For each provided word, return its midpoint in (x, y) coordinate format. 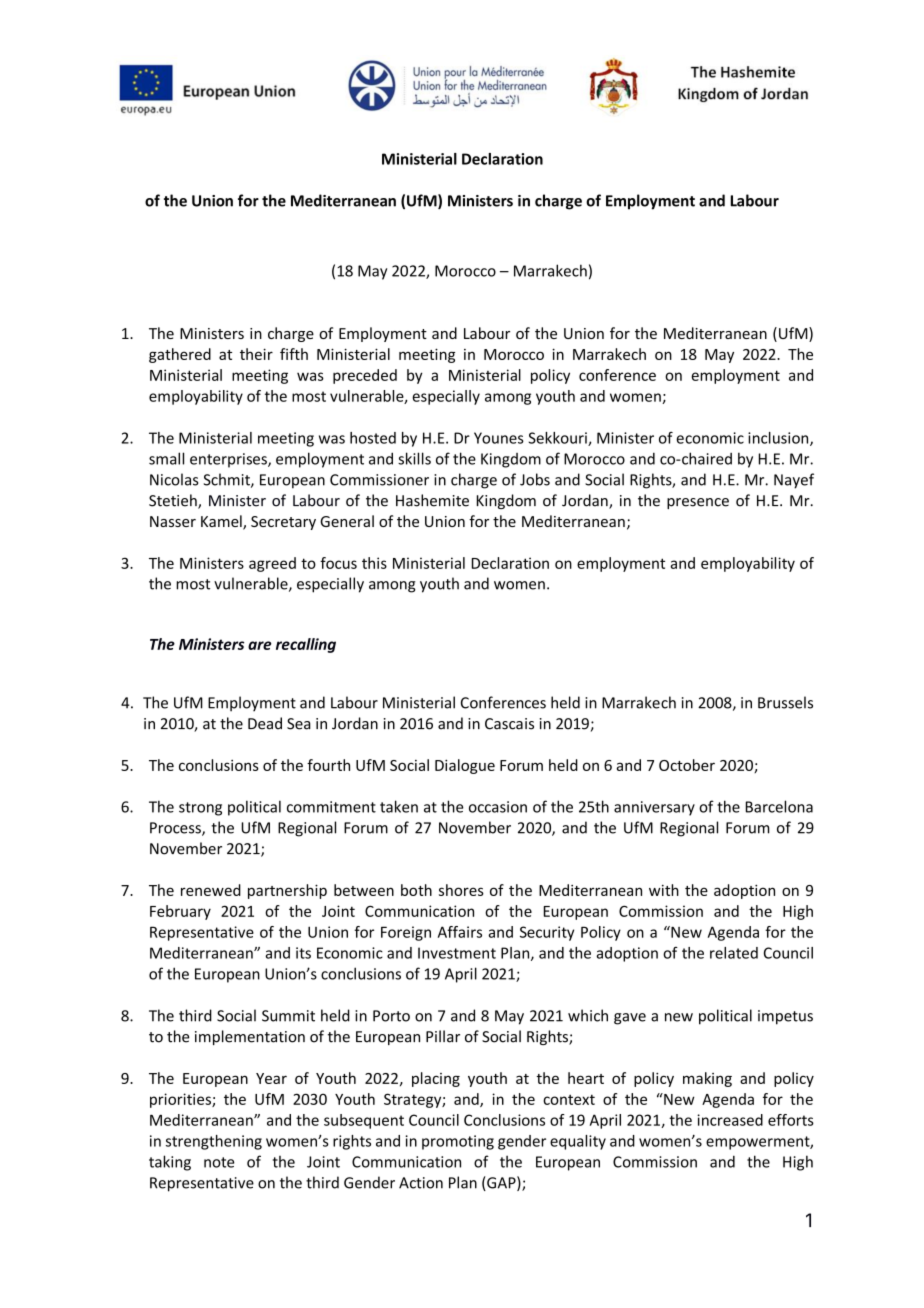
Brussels (785, 702)
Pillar (443, 1036)
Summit (288, 1016)
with (664, 890)
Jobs (535, 479)
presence (698, 503)
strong (200, 809)
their (256, 354)
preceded (365, 376)
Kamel (222, 522)
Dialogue (465, 766)
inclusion (779, 439)
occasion (498, 807)
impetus (785, 1017)
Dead (265, 723)
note (219, 1162)
